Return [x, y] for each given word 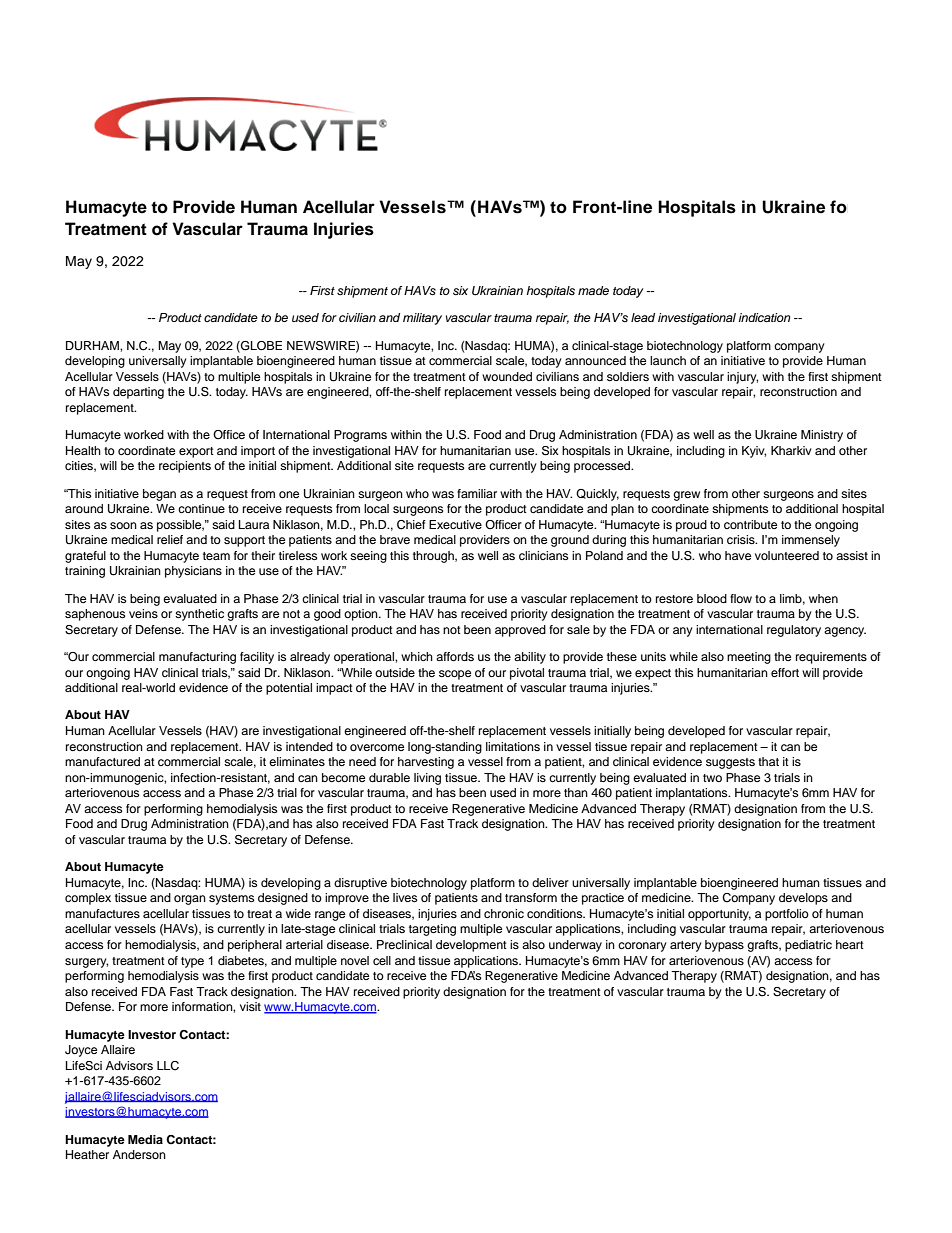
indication [765, 317]
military [422, 319]
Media [145, 1139]
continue [201, 508]
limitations [513, 746]
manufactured [102, 761]
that [768, 761]
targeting [432, 930]
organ [190, 900]
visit [250, 1006]
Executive [455, 524]
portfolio [787, 915]
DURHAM [93, 346]
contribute [750, 524]
